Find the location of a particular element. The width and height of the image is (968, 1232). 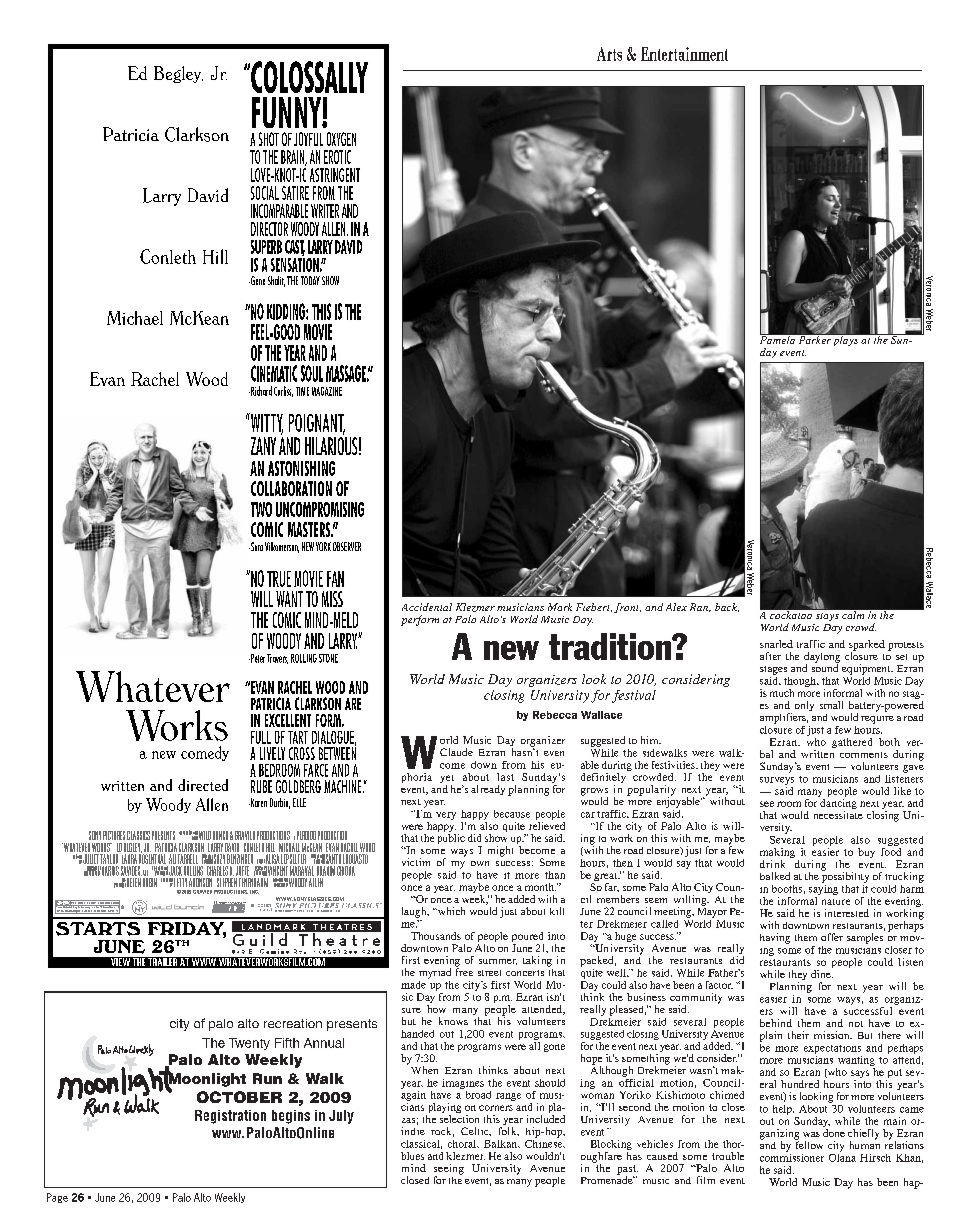

Balkan is located at coordinates (502, 1144).
